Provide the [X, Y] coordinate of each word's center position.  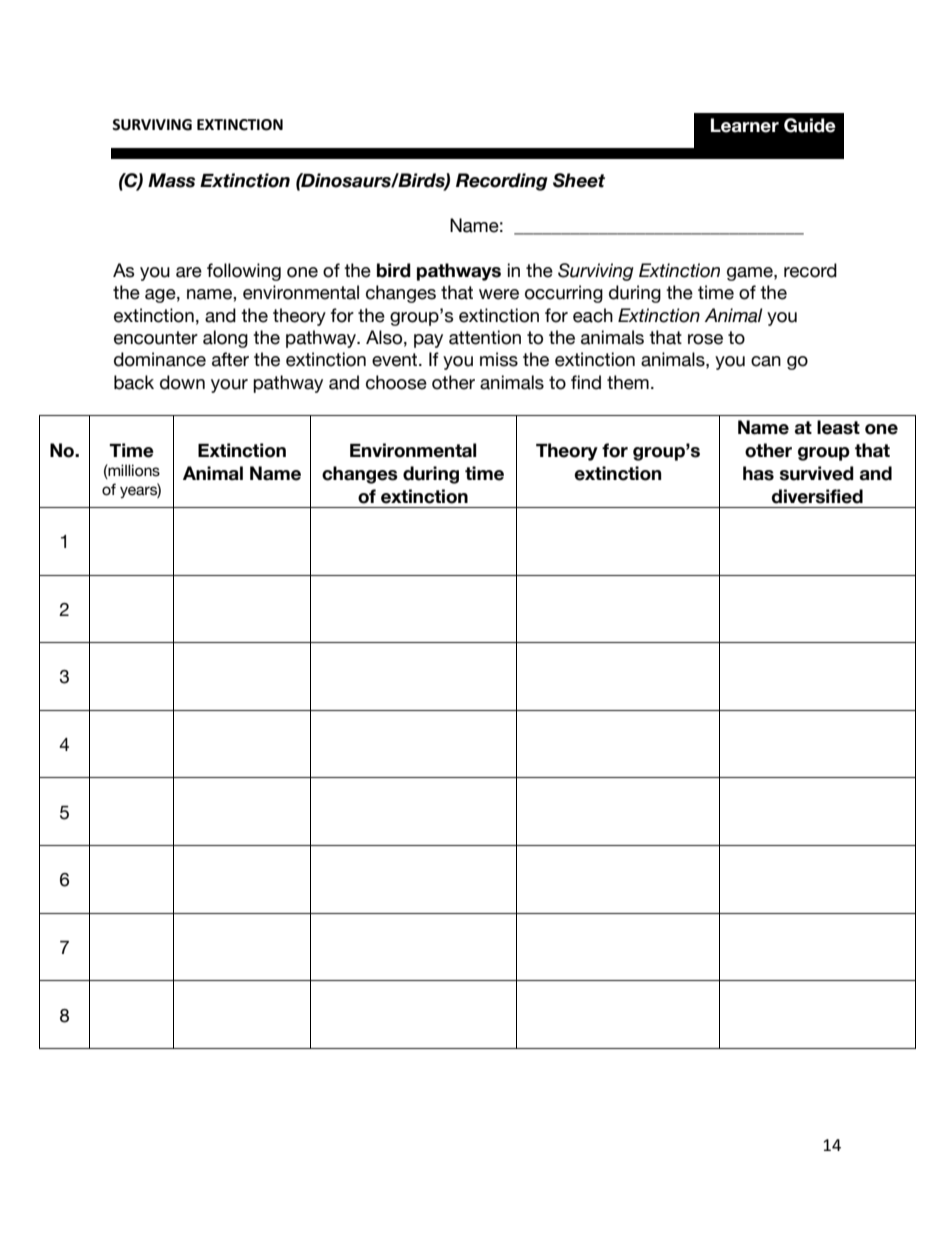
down [182, 382]
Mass [171, 180]
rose [705, 339]
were [499, 294]
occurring [564, 294]
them [628, 382]
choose [396, 382]
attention [485, 337]
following [244, 272]
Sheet [579, 180]
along [225, 339]
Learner [745, 125]
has [758, 473]
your [229, 386]
